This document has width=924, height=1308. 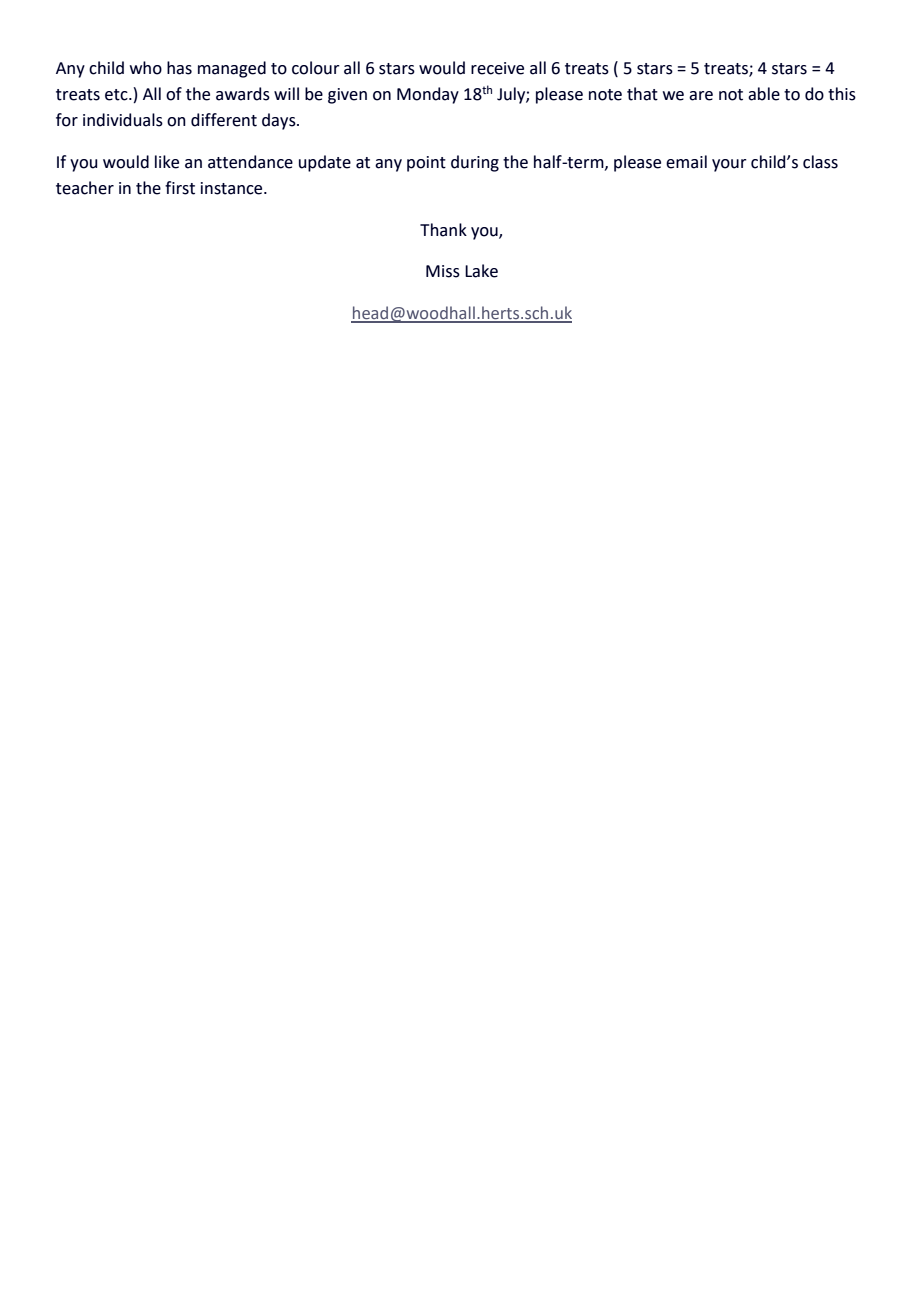 What do you see at coordinates (233, 188) in the document?
I see `instance` at bounding box center [233, 188].
